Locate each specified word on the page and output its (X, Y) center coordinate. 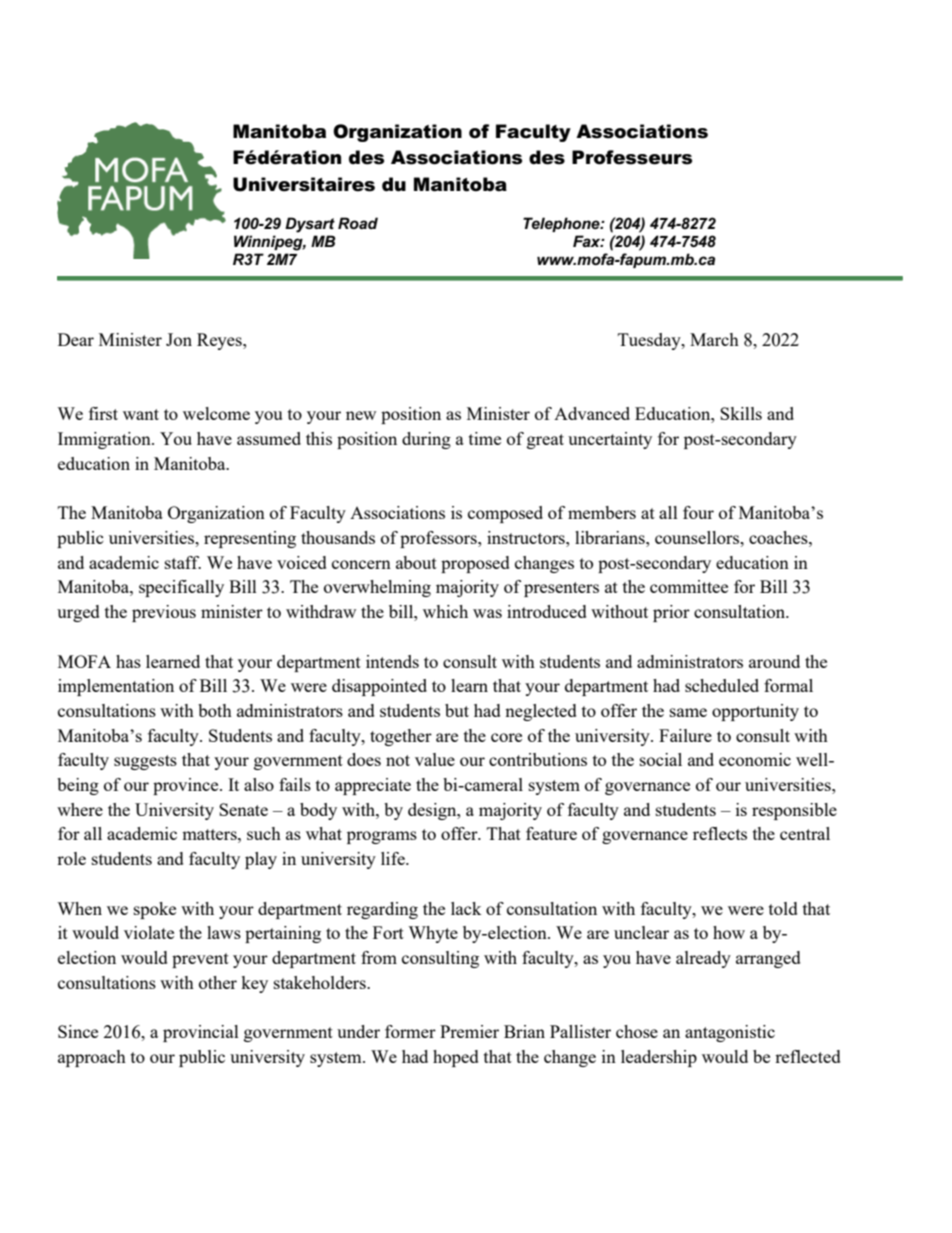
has (128, 661)
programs (382, 837)
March (714, 339)
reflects (720, 833)
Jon (179, 339)
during (426, 440)
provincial (201, 1033)
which (445, 611)
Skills (741, 413)
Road (358, 223)
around (774, 661)
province (187, 786)
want (141, 414)
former (410, 1031)
